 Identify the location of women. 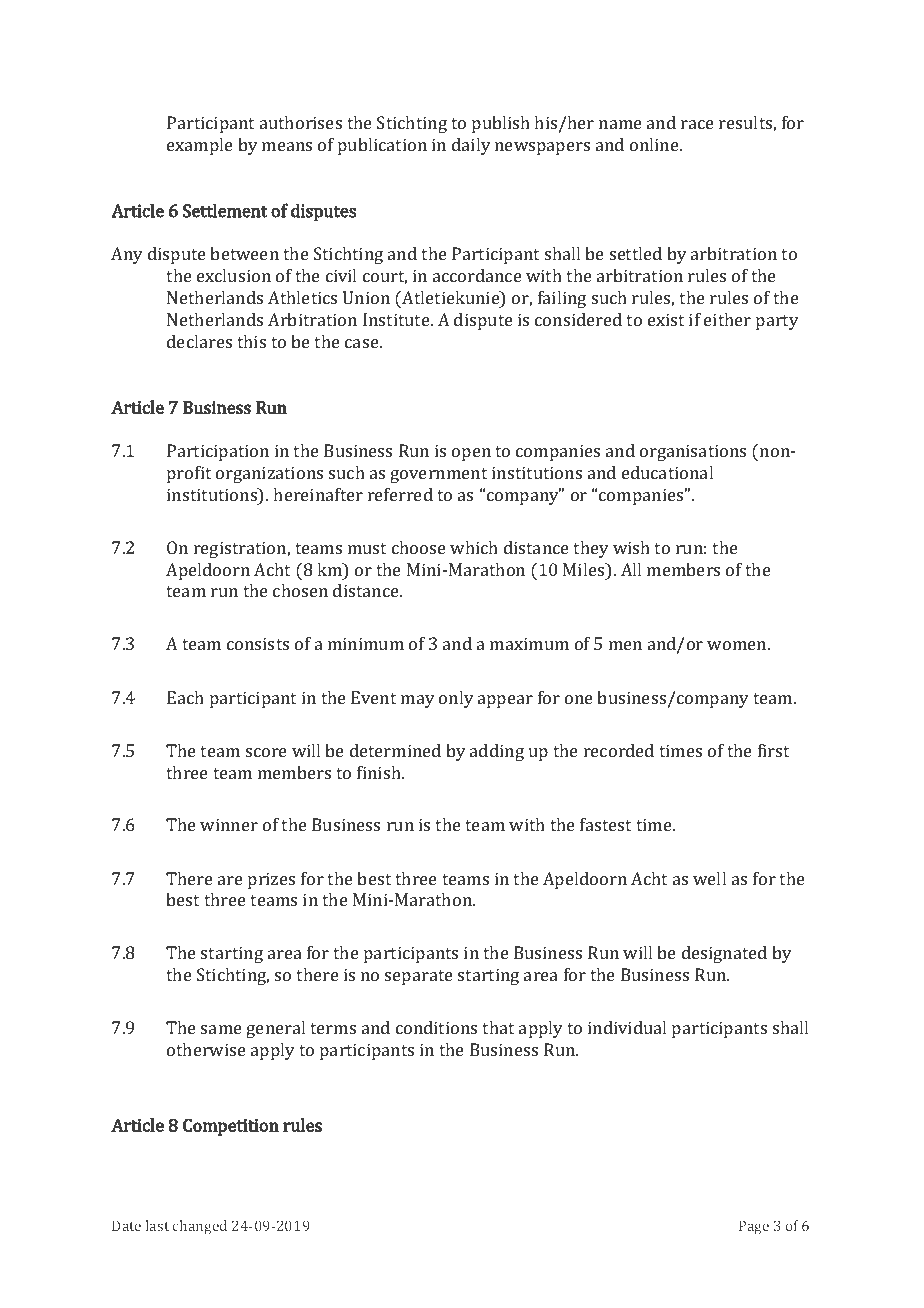
(738, 645).
